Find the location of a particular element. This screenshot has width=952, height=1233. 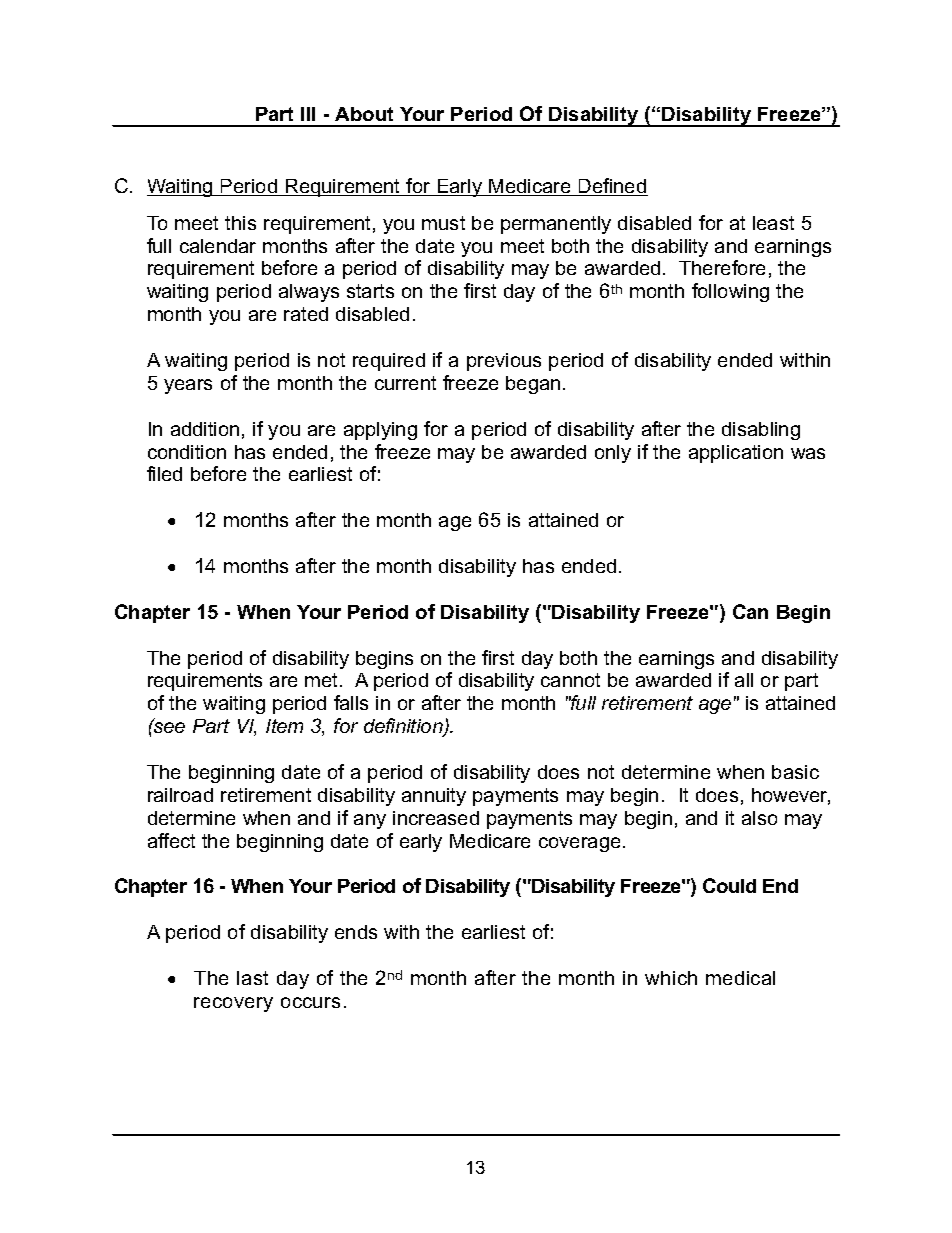

annuity is located at coordinates (434, 797).
